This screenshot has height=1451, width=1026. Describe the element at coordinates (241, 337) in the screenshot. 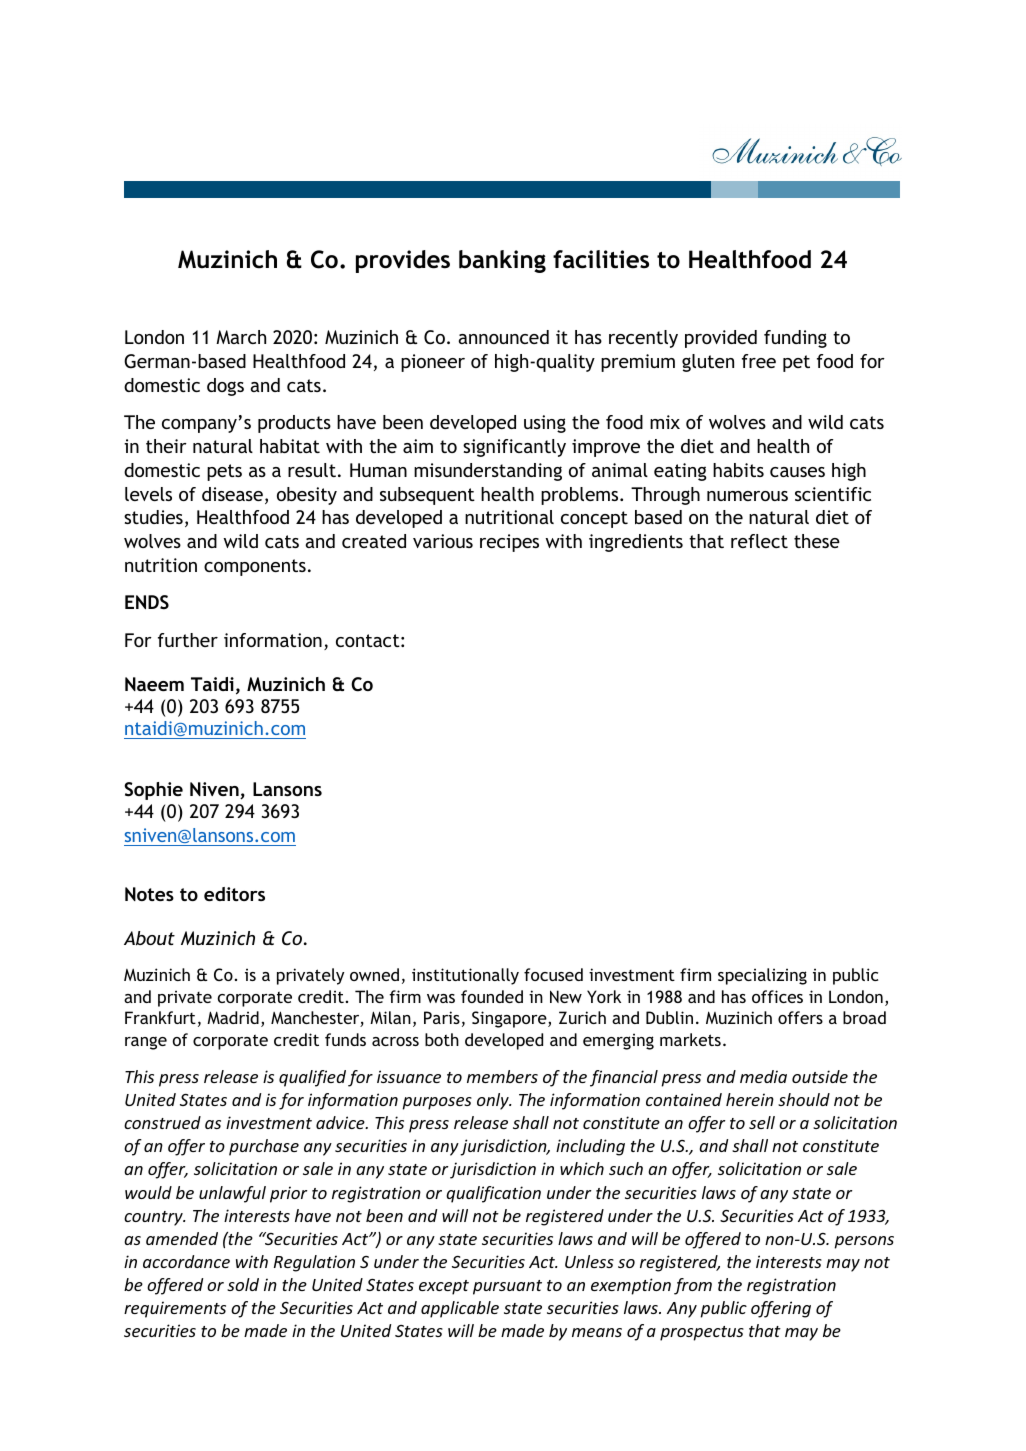

I see `March` at that location.
